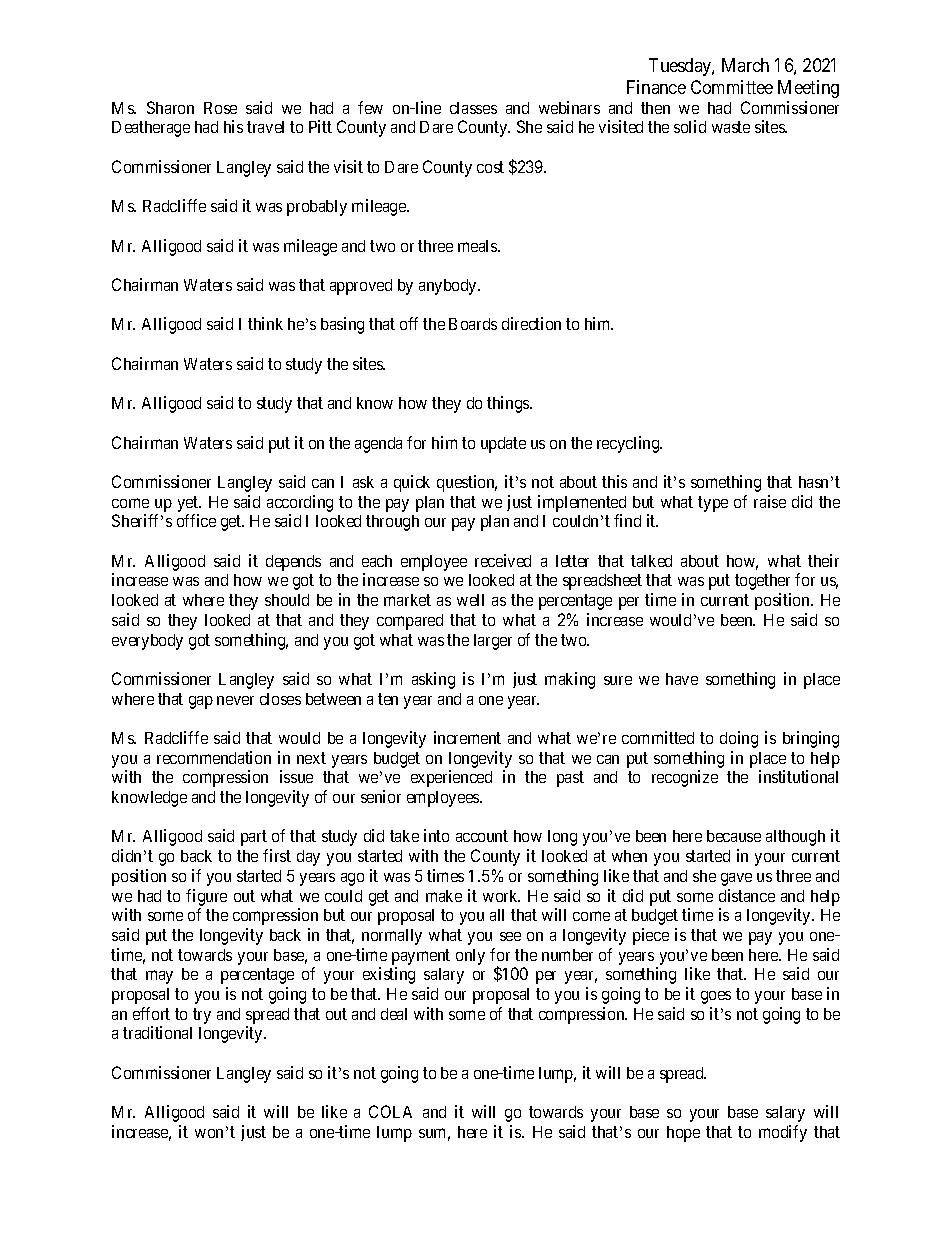 This image has height=1233, width=952. I want to click on modify, so click(783, 1133).
